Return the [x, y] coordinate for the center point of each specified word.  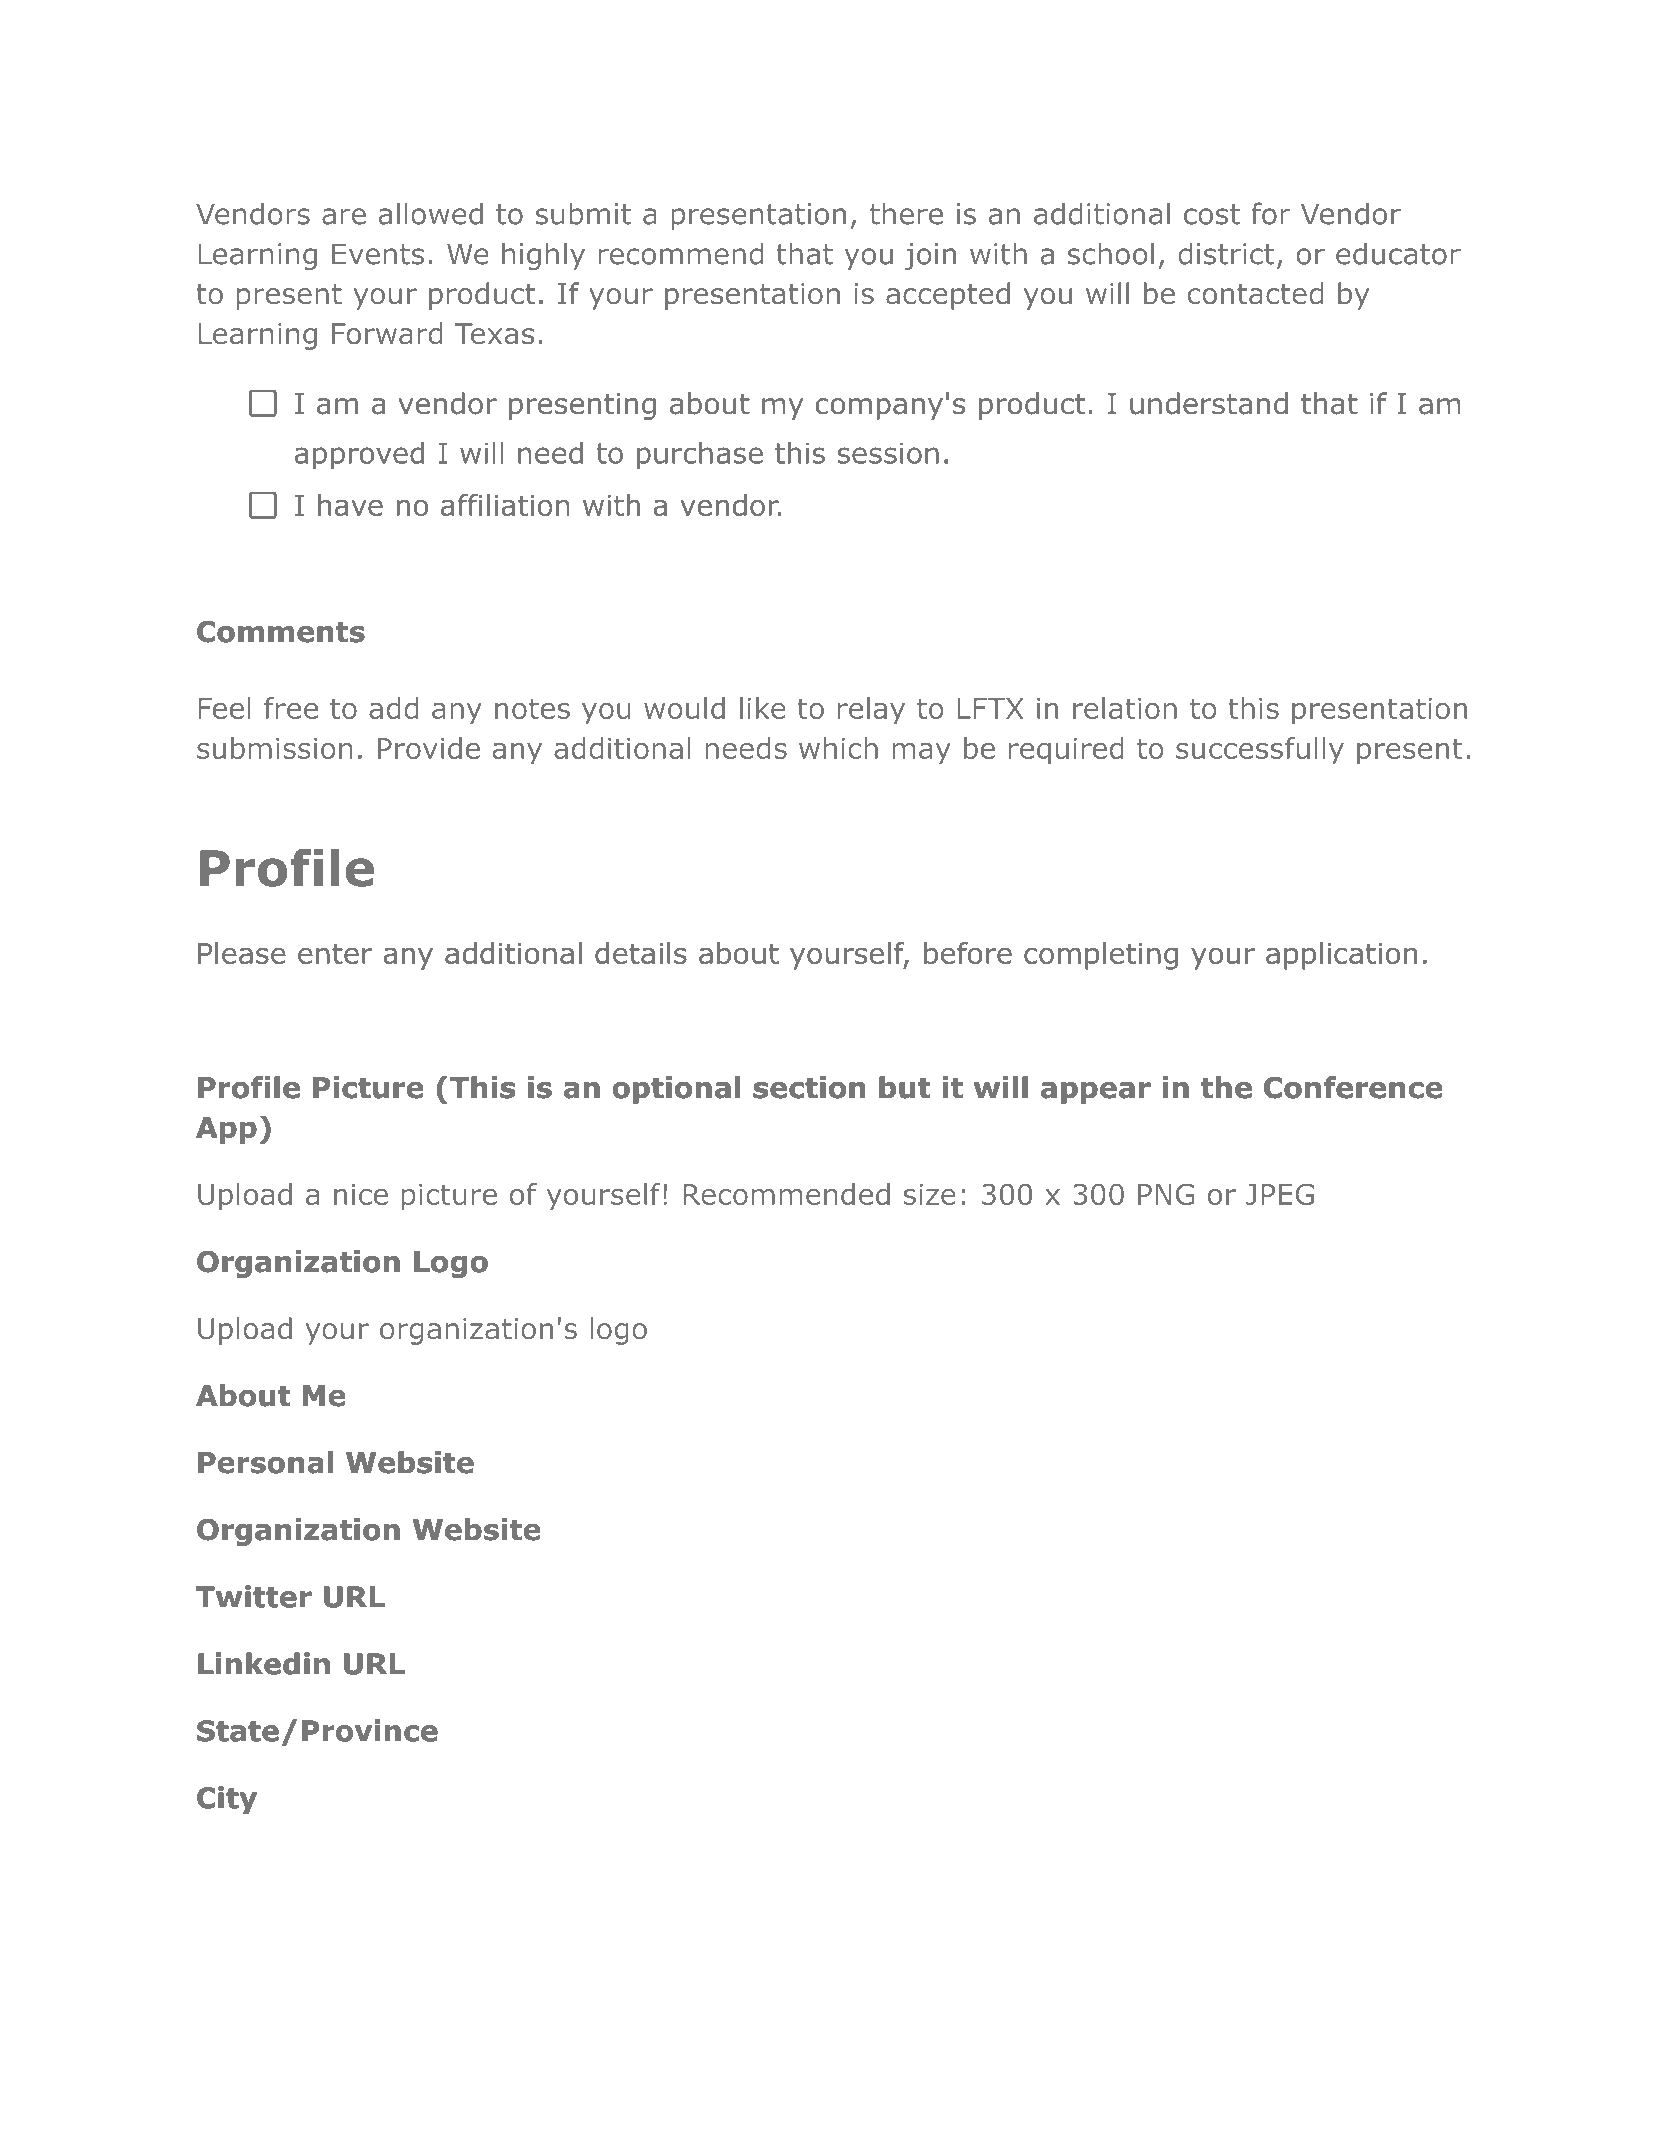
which [838, 748]
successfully [1260, 751]
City [227, 1800]
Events [378, 254]
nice [361, 1194]
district [1226, 253]
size [930, 1194]
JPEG [1280, 1194]
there [906, 213]
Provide [429, 748]
